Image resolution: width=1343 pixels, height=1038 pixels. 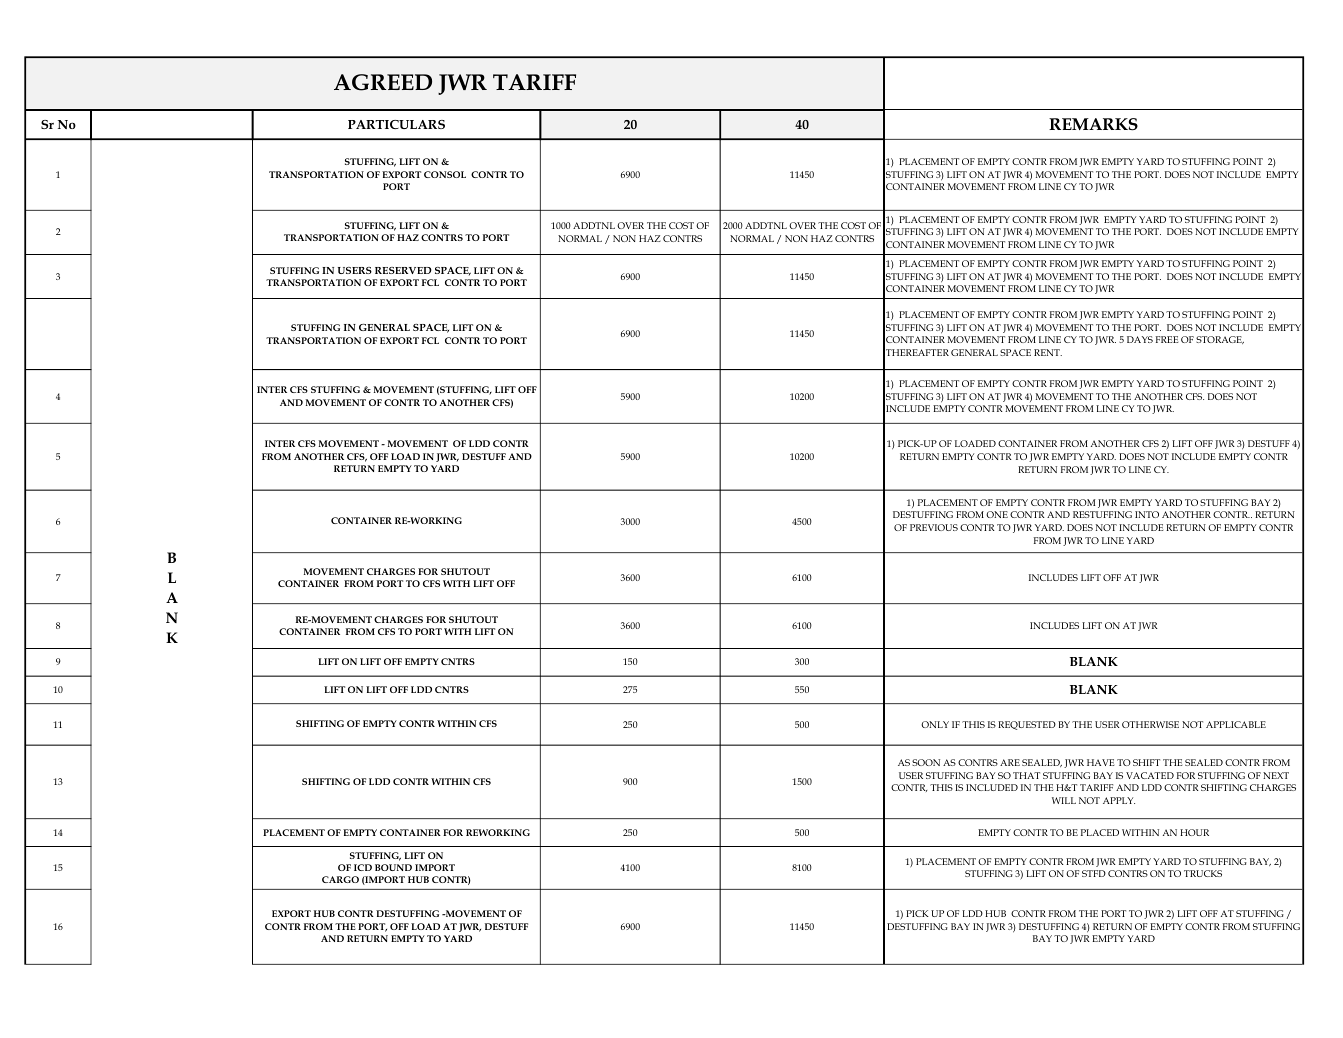 What do you see at coordinates (934, 527) in the document?
I see `PREVIOUS` at bounding box center [934, 527].
